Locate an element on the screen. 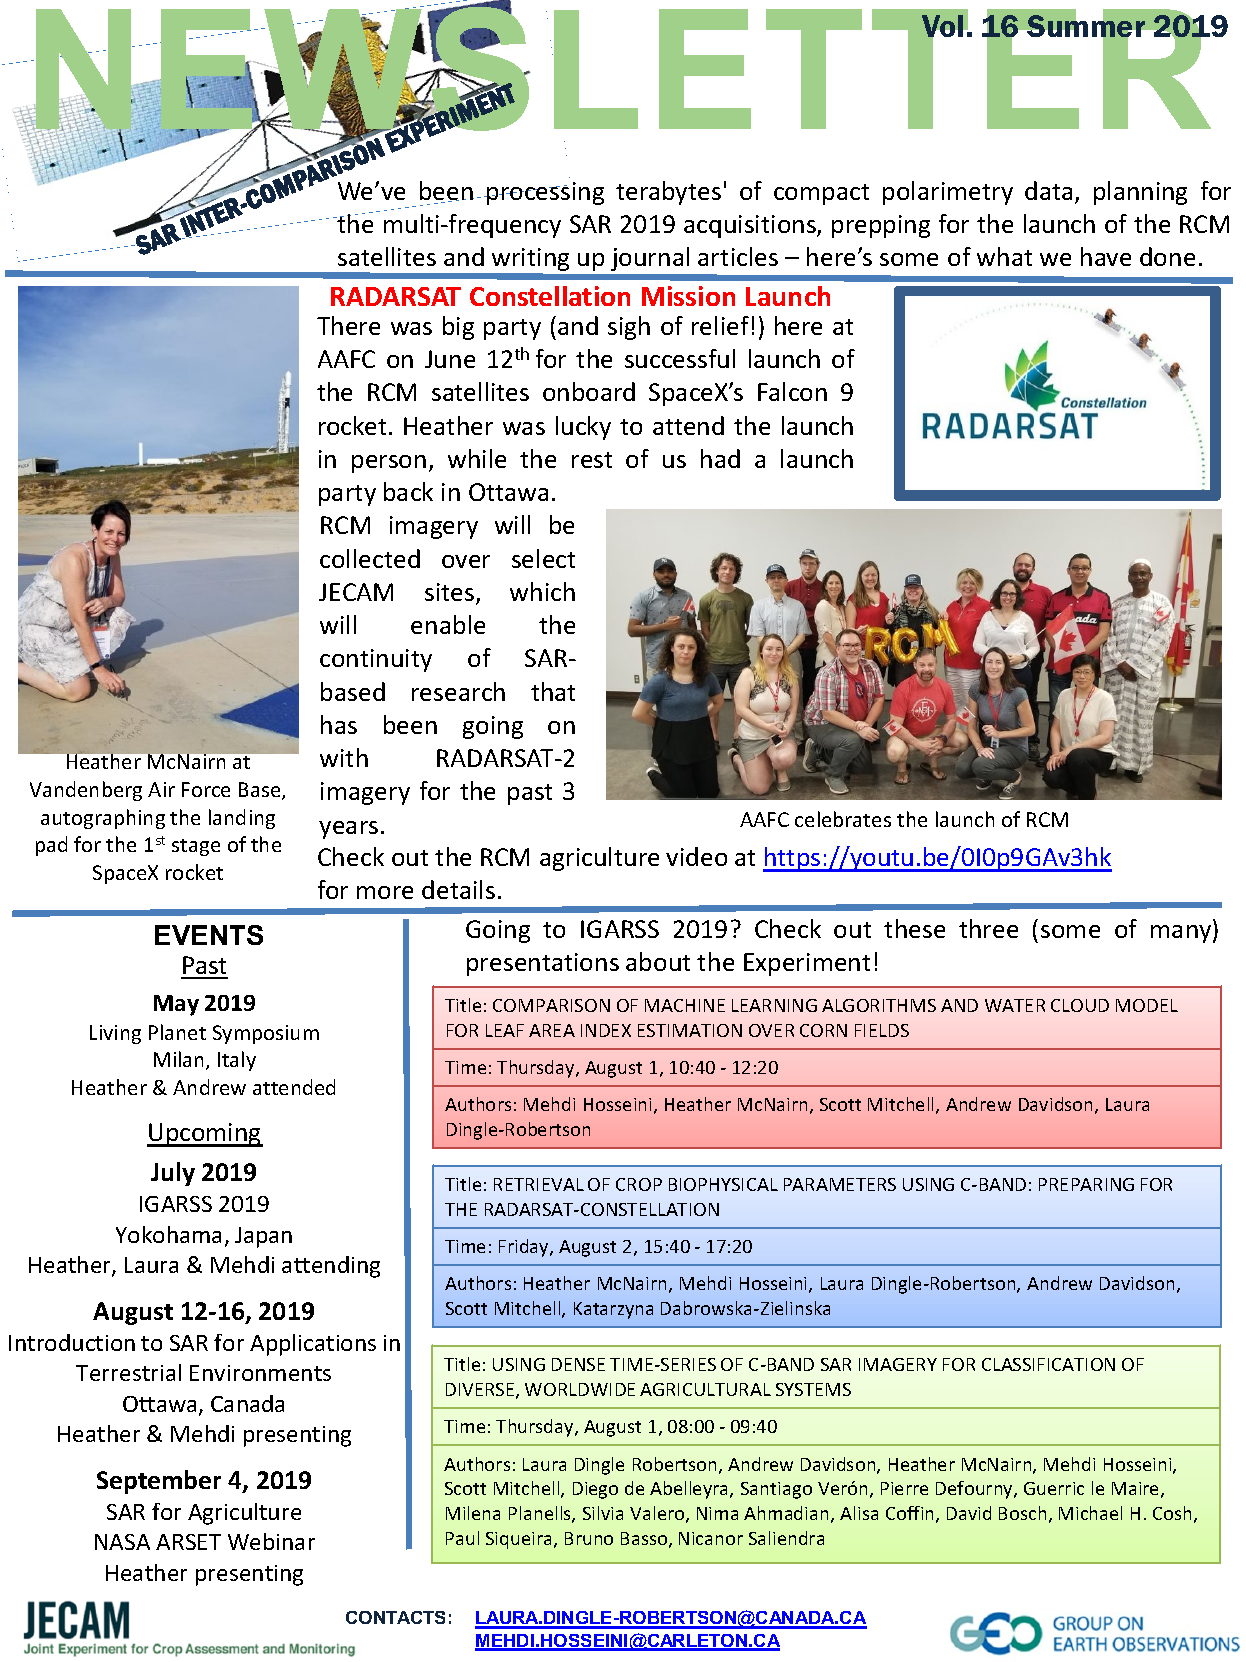  NASA is located at coordinates (122, 1542).
